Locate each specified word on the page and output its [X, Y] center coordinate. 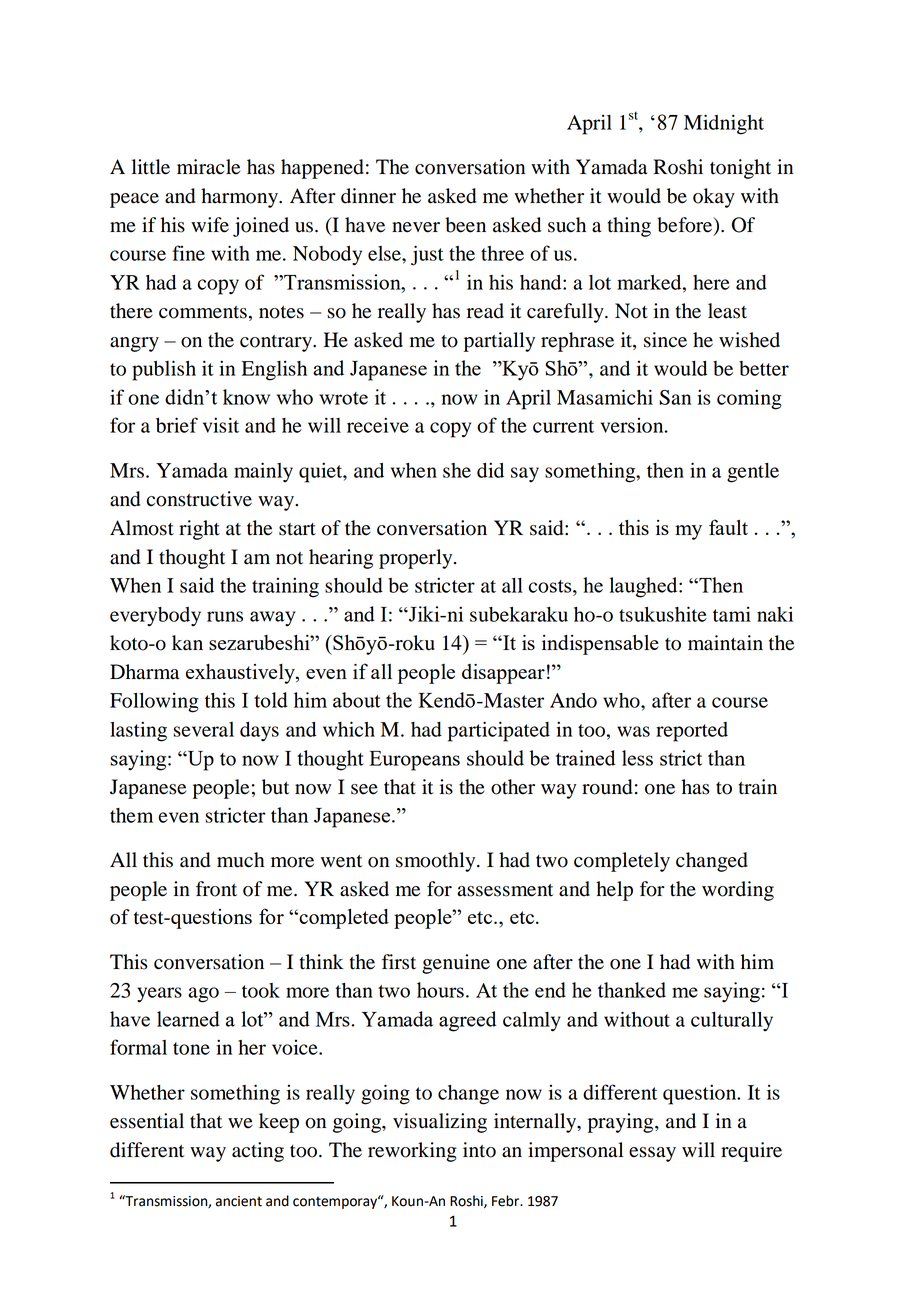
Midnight [724, 124]
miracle [208, 167]
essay [652, 1154]
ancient [239, 1201]
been [465, 225]
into [479, 1150]
